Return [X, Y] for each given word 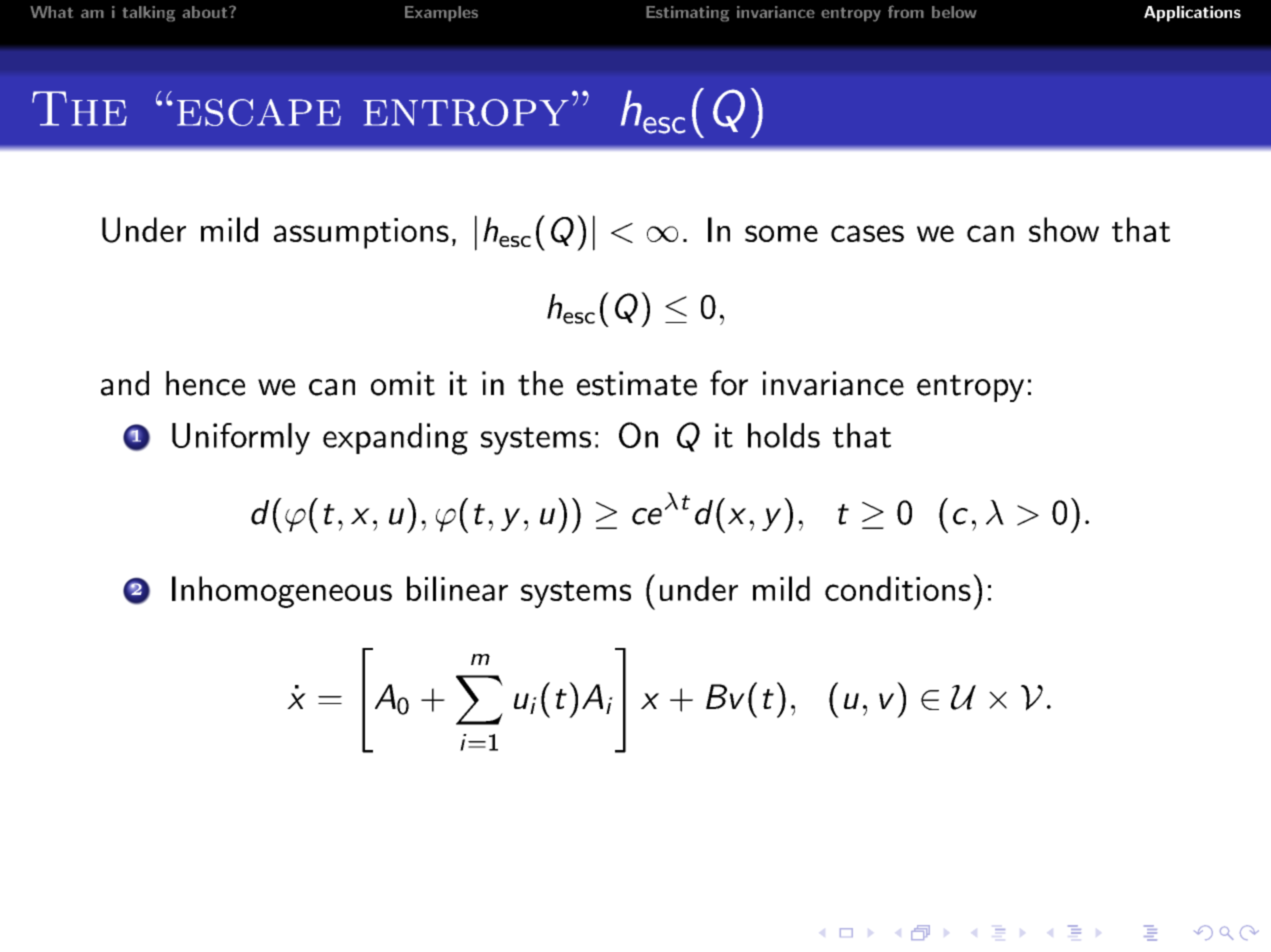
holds [784, 435]
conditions [898, 588]
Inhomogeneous [282, 592]
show [1064, 229]
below [954, 12]
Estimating [687, 14]
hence [205, 383]
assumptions [361, 233]
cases [867, 233]
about [206, 12]
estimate [637, 383]
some [781, 233]
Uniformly [241, 439]
